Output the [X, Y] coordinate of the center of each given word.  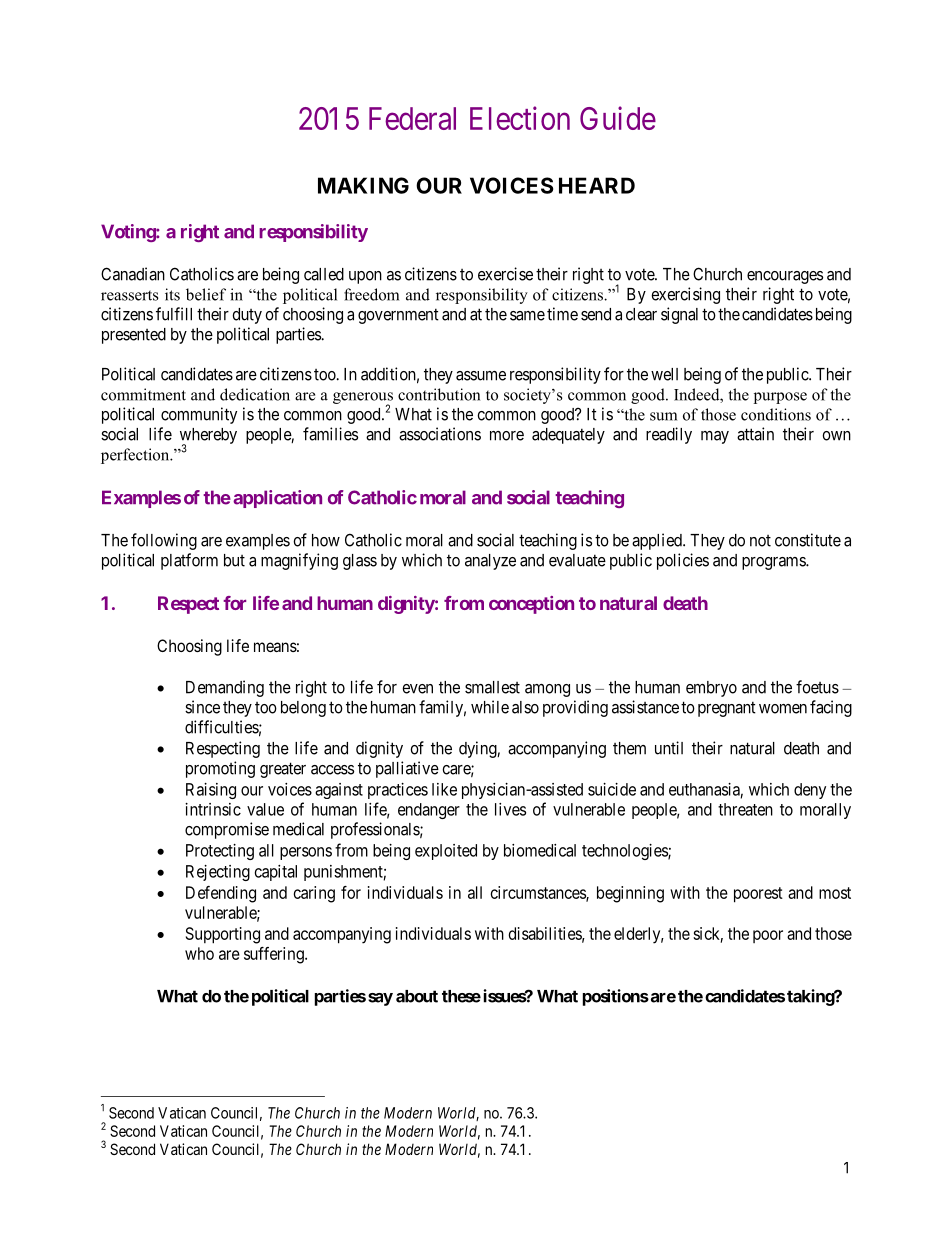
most [835, 893]
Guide [618, 118]
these [461, 996]
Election [520, 118]
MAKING [363, 185]
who [199, 953]
